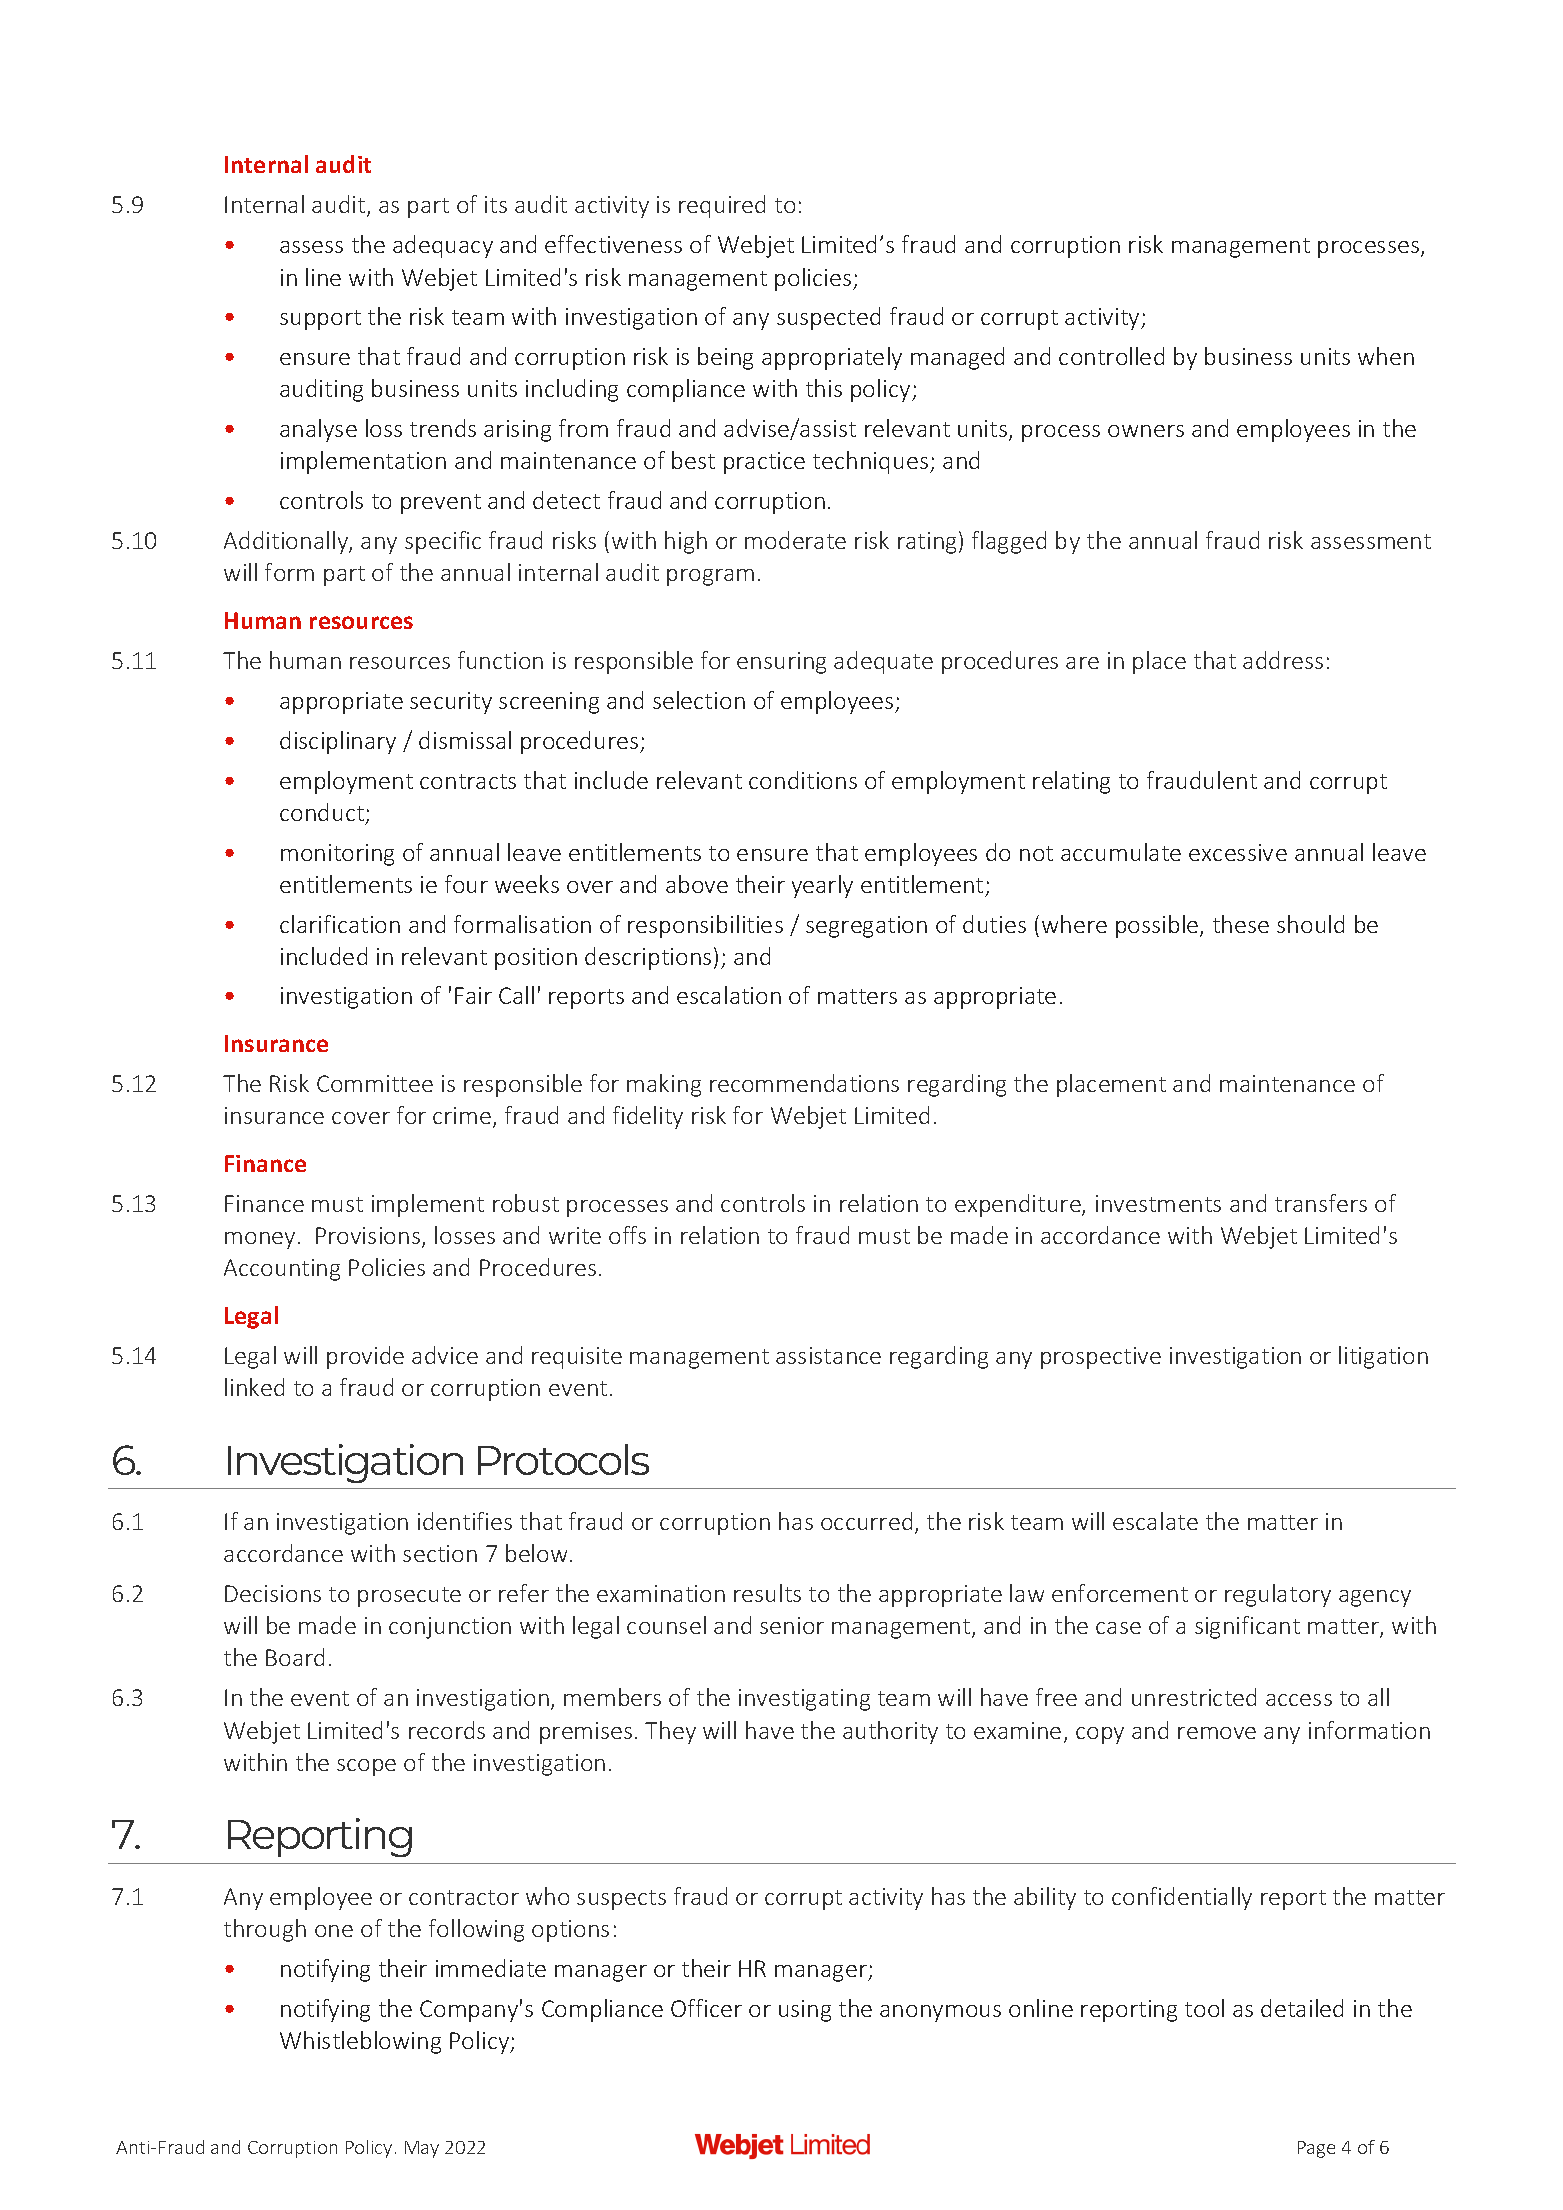 This document has width=1563, height=2210. What do you see at coordinates (1321, 1203) in the document?
I see `transfers` at bounding box center [1321, 1203].
